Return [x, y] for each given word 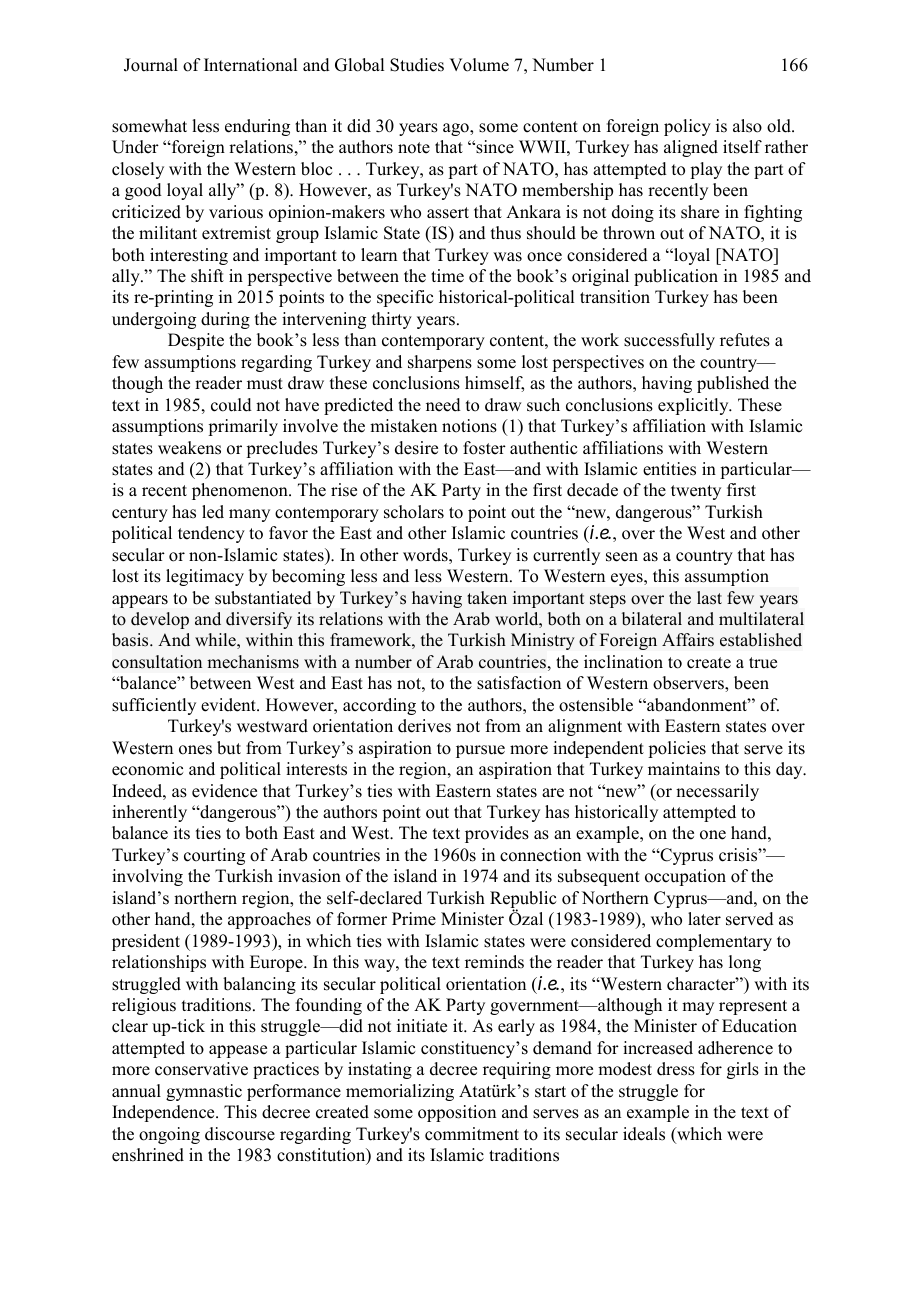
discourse [240, 1134]
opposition [457, 1113]
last [709, 598]
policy [687, 127]
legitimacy [205, 577]
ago [457, 129]
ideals [644, 1134]
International [250, 65]
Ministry [543, 641]
